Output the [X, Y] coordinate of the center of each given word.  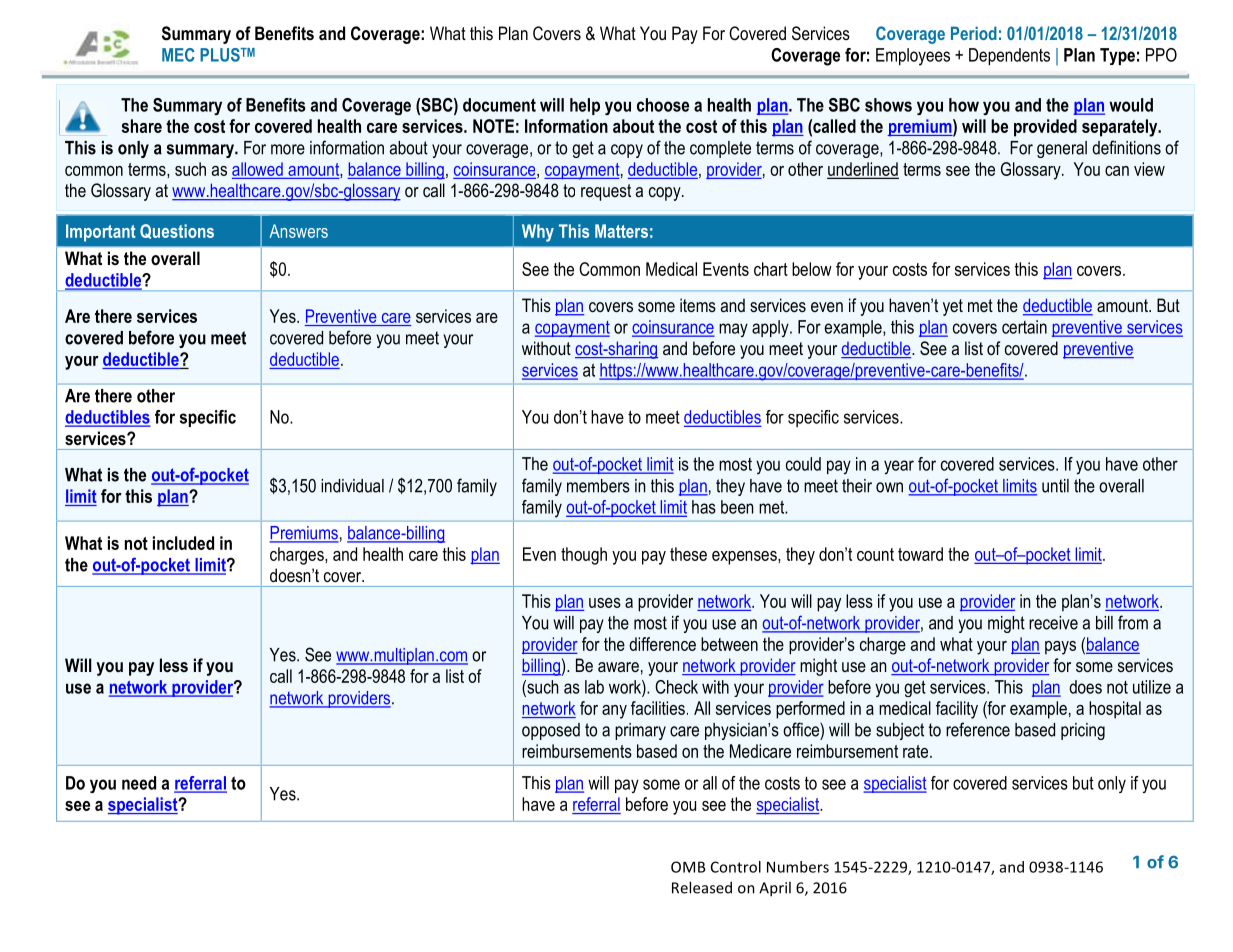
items [698, 305]
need [139, 783]
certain [1024, 327]
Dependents [1009, 57]
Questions [177, 231]
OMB [688, 867]
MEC [178, 55]
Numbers [798, 867]
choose [663, 105]
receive [1053, 623]
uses [605, 603]
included [183, 543]
